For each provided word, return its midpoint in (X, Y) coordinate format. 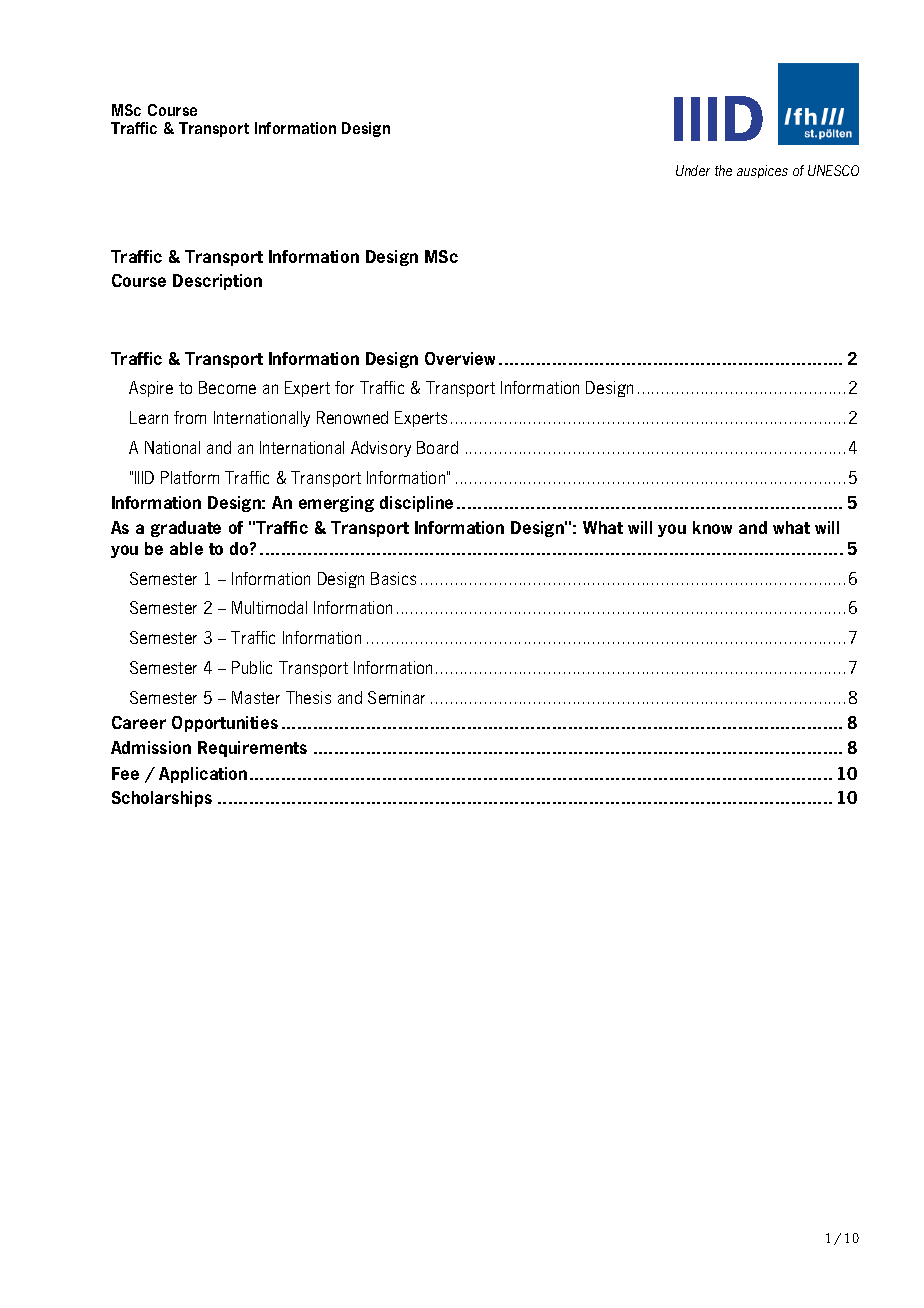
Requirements (252, 749)
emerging (336, 504)
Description (217, 282)
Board (437, 447)
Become (227, 387)
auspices (762, 171)
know (712, 527)
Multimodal (269, 607)
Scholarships (162, 799)
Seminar (396, 697)
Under (693, 170)
